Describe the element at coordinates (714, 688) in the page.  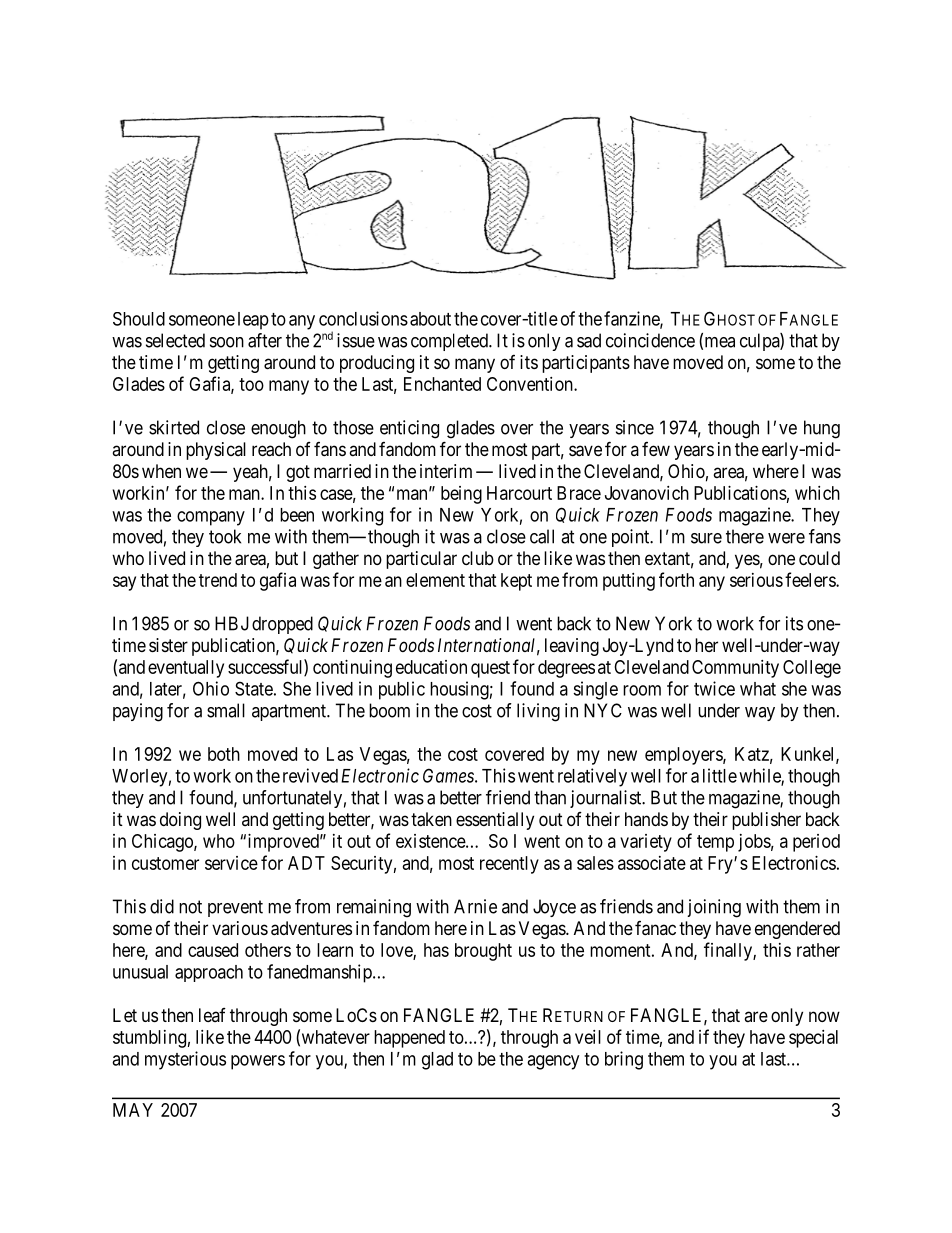
I see `twice` at that location.
